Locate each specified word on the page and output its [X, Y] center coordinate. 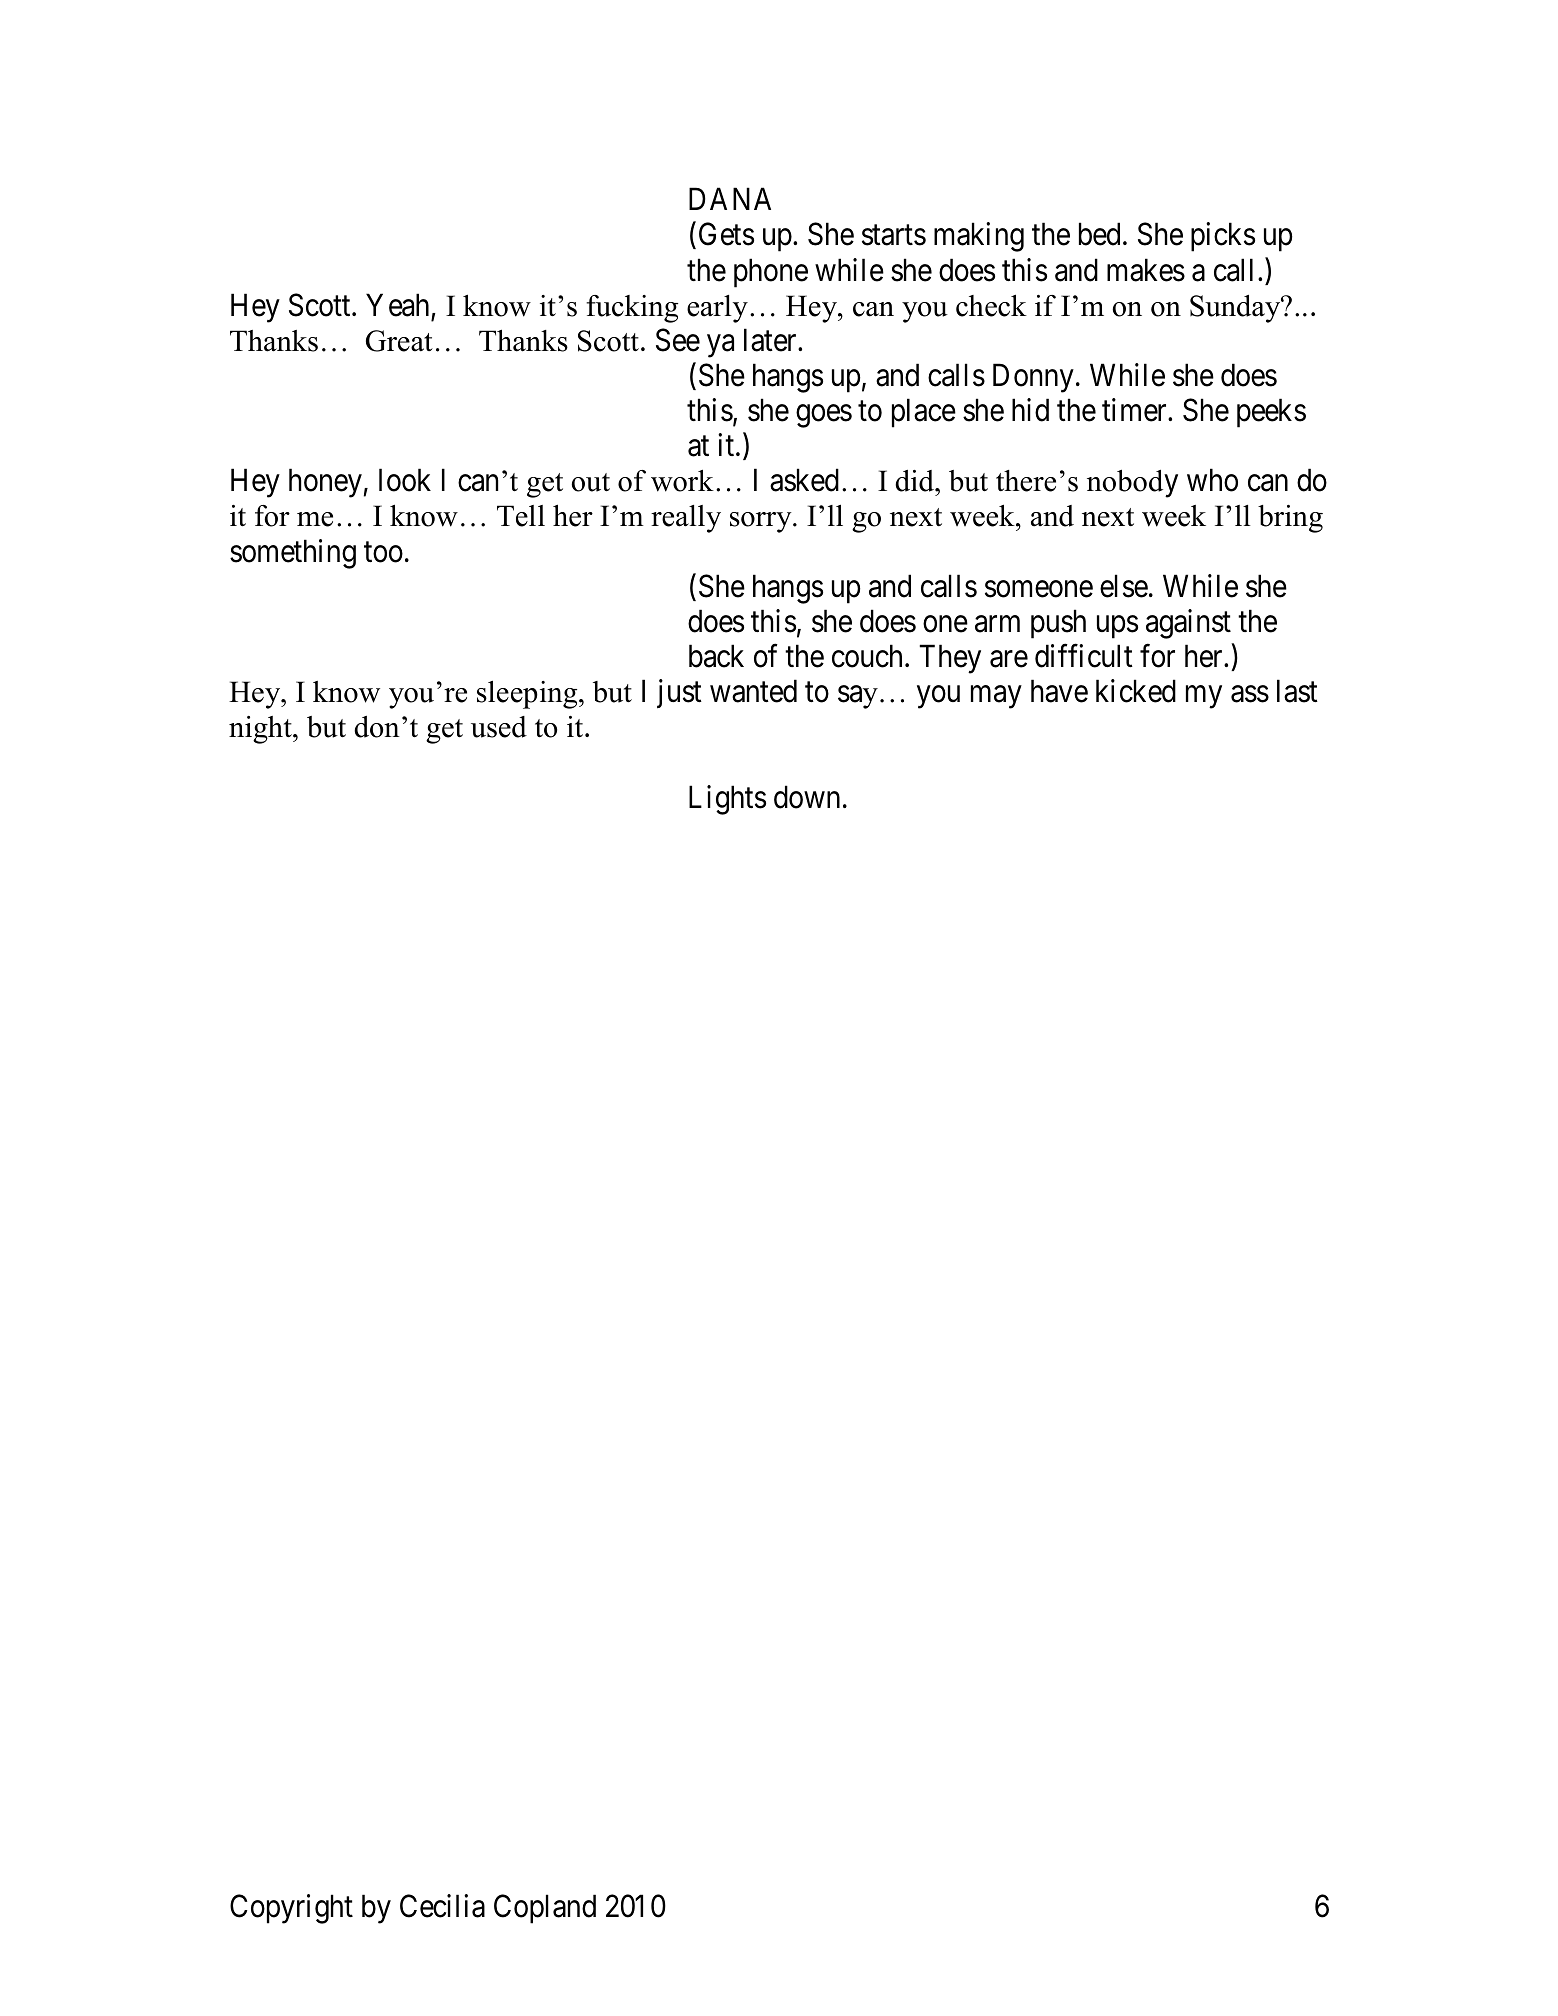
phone [771, 273]
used [499, 727]
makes [1146, 270]
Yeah [397, 305]
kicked [1136, 691]
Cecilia [442, 1906]
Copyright [291, 1909]
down [807, 797]
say [858, 697]
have [1059, 691]
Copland [545, 1909]
